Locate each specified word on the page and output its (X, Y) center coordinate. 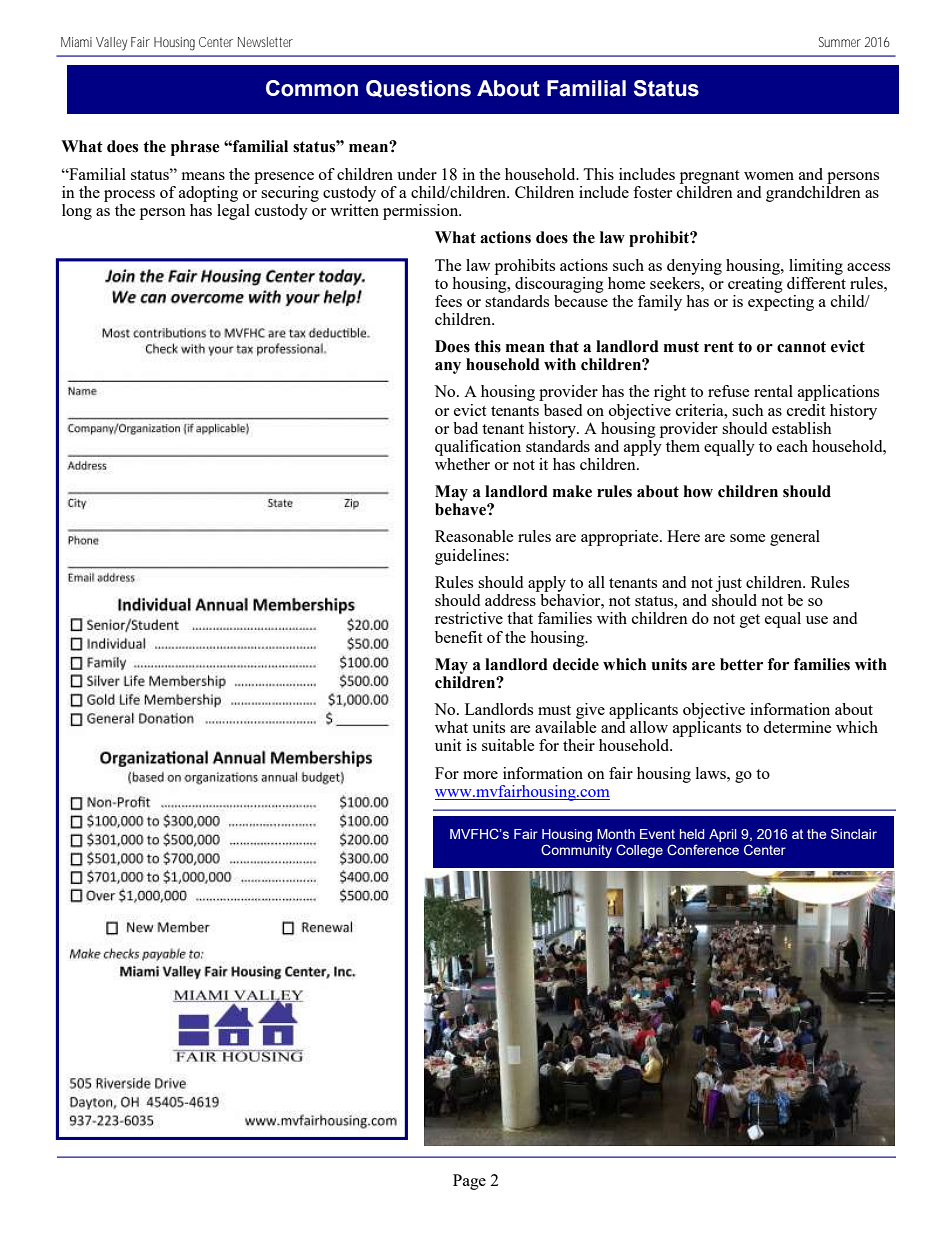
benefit (459, 637)
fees (448, 301)
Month (616, 834)
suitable (508, 745)
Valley (111, 44)
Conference (703, 849)
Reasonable (474, 536)
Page (469, 1182)
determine (797, 727)
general (795, 538)
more (480, 775)
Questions (418, 89)
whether (462, 464)
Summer (840, 42)
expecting (781, 301)
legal (233, 212)
